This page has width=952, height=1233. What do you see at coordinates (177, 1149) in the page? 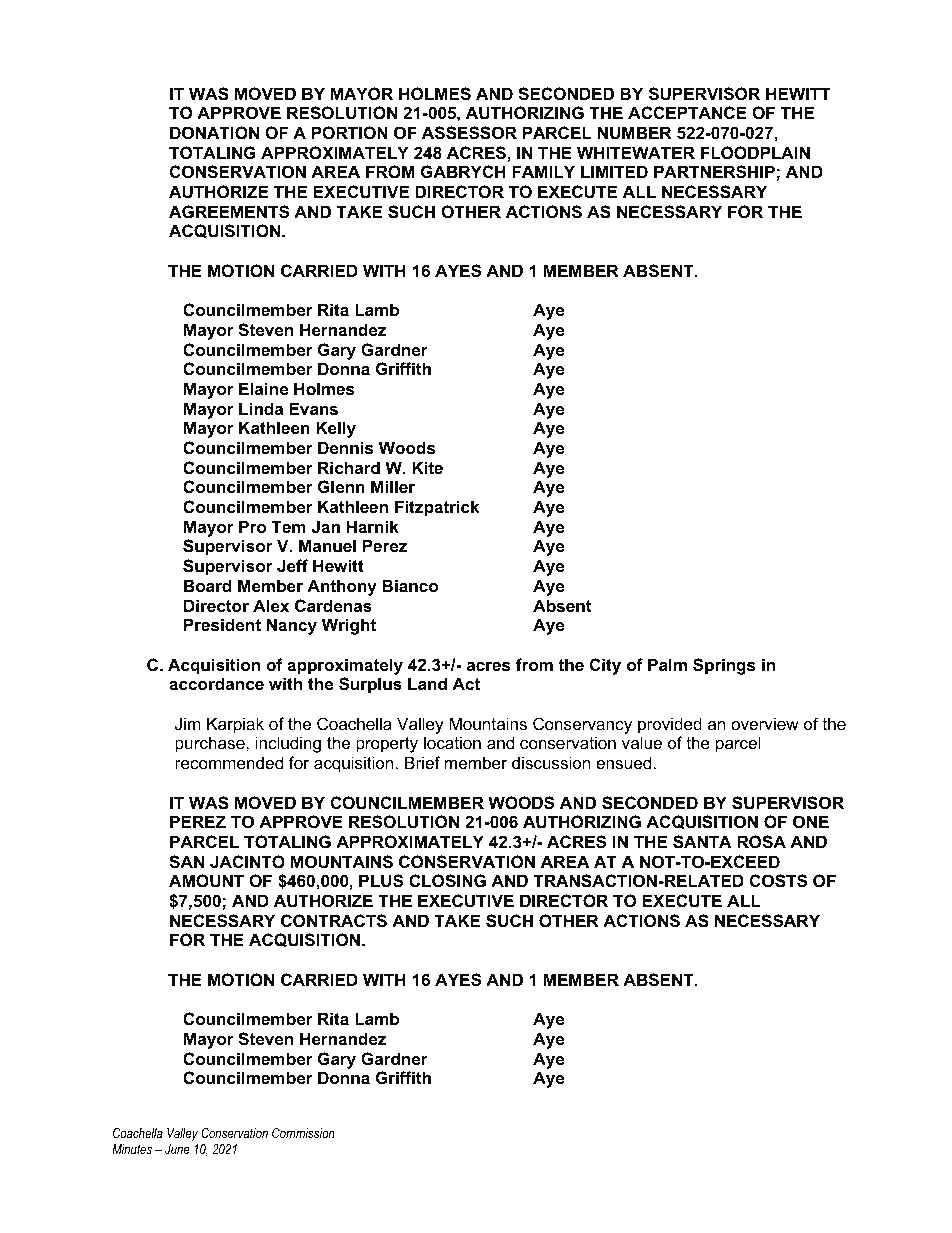
I see `June` at bounding box center [177, 1149].
